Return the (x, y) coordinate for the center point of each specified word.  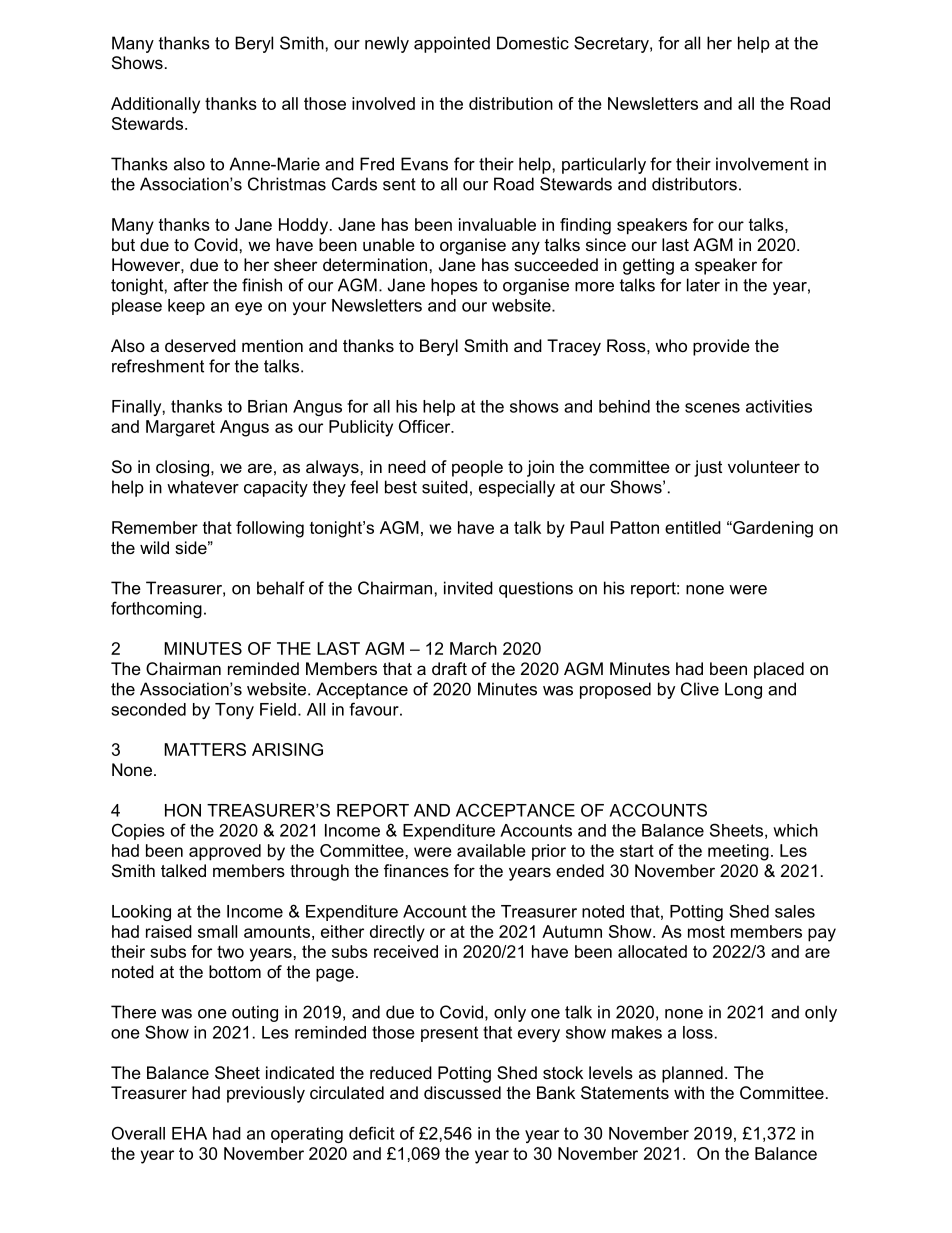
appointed (452, 44)
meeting (738, 852)
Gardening (772, 529)
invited (468, 588)
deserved (200, 345)
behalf (281, 588)
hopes (454, 286)
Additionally (155, 105)
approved (225, 852)
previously (266, 1094)
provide (721, 347)
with (689, 1092)
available (491, 850)
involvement (762, 164)
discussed (462, 1092)
